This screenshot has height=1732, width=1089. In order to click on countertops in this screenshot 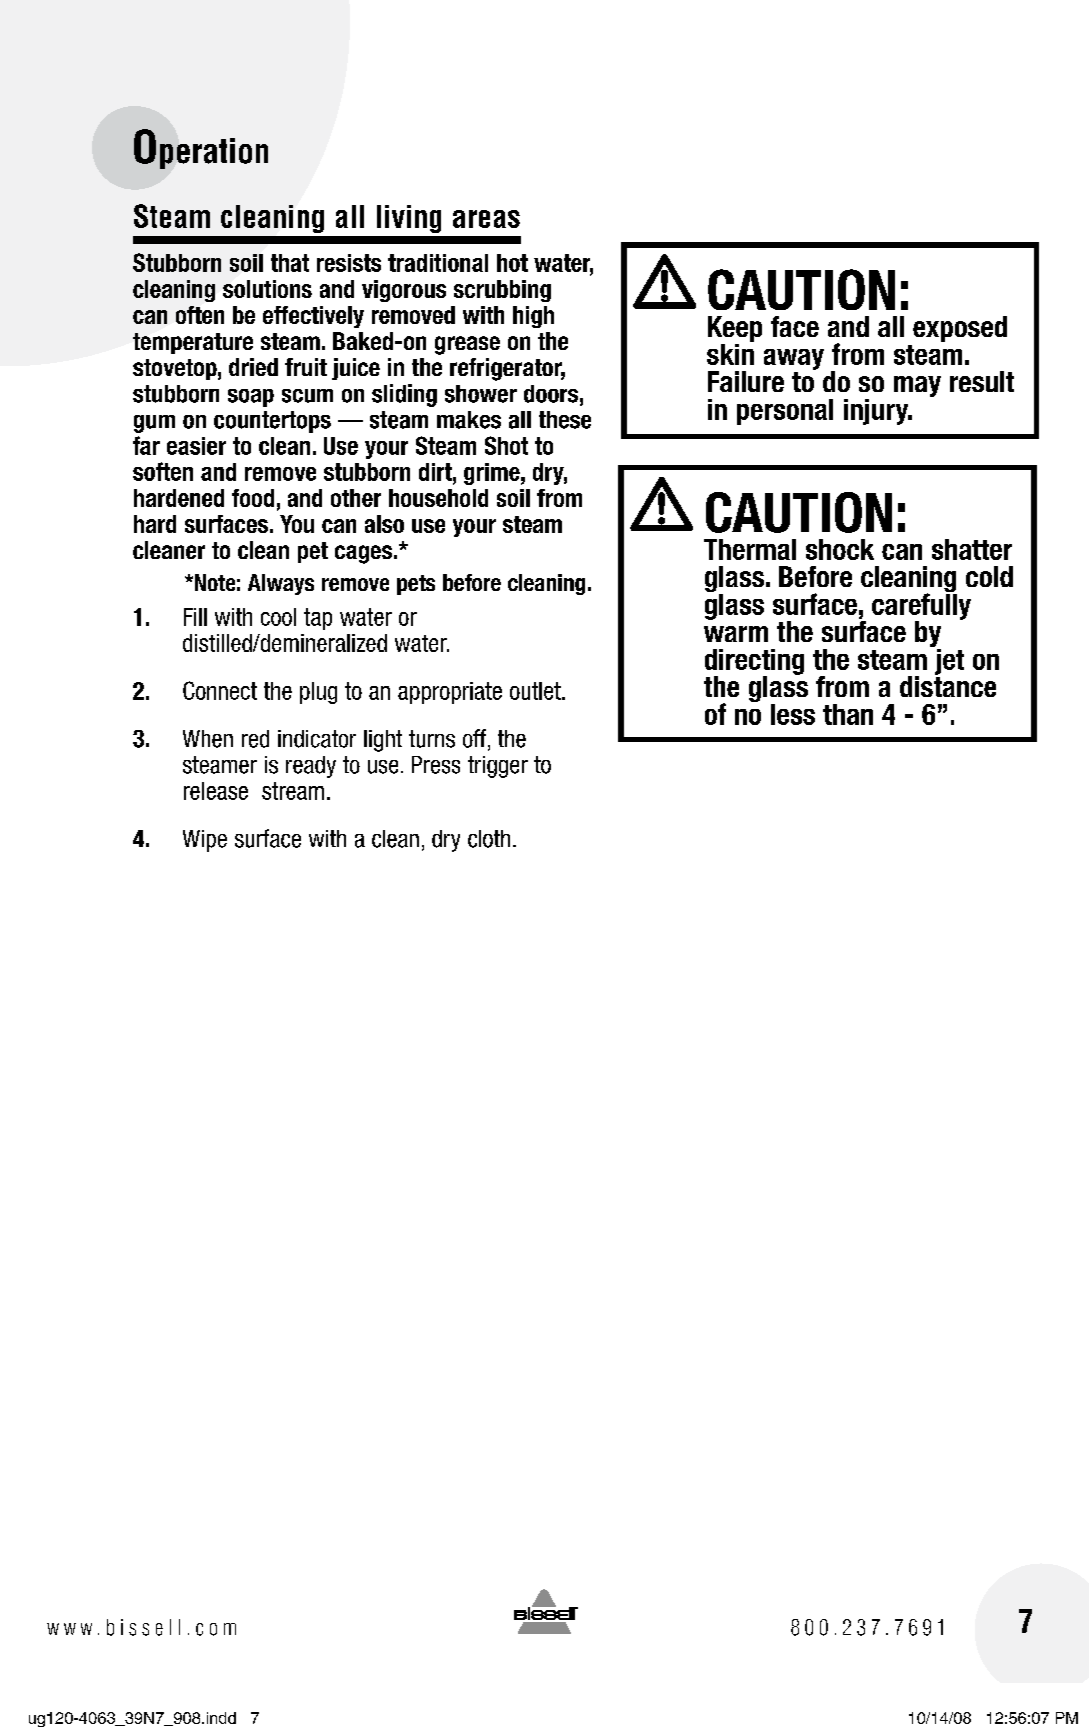, I will do `click(272, 422)`.
